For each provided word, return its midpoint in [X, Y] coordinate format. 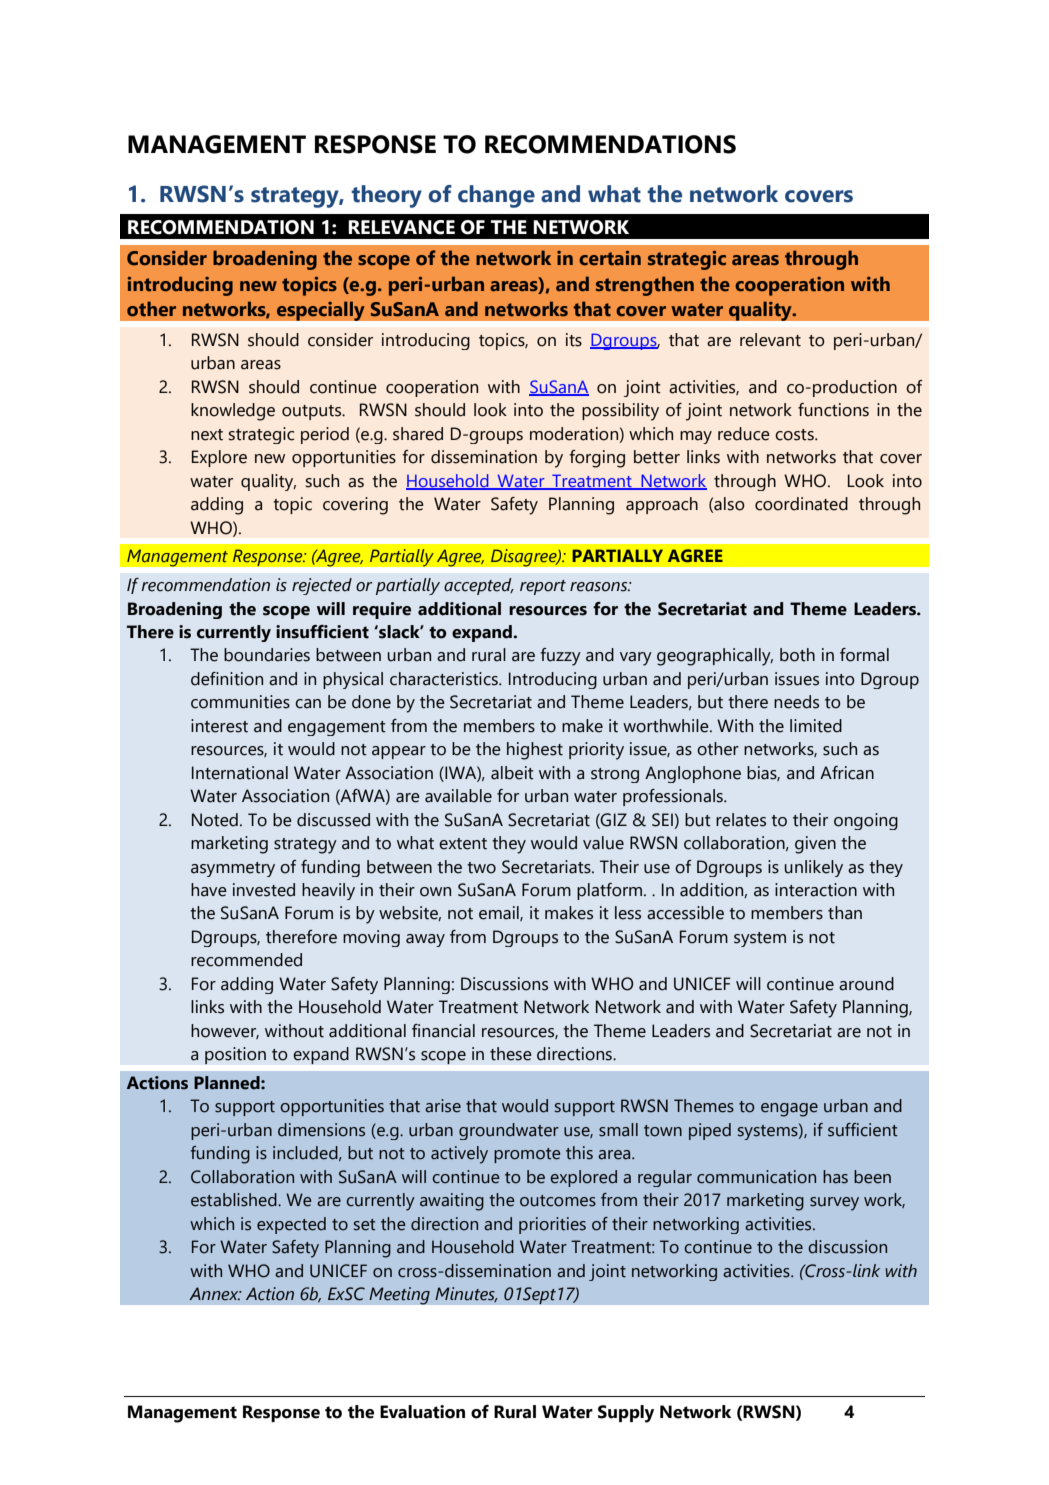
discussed [333, 820]
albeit [512, 773]
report [543, 587]
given [815, 845]
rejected [322, 586]
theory [386, 196]
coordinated [801, 504]
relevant [770, 340]
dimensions [321, 1130]
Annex [215, 1294]
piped [710, 1131]
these [511, 1054]
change [496, 196]
